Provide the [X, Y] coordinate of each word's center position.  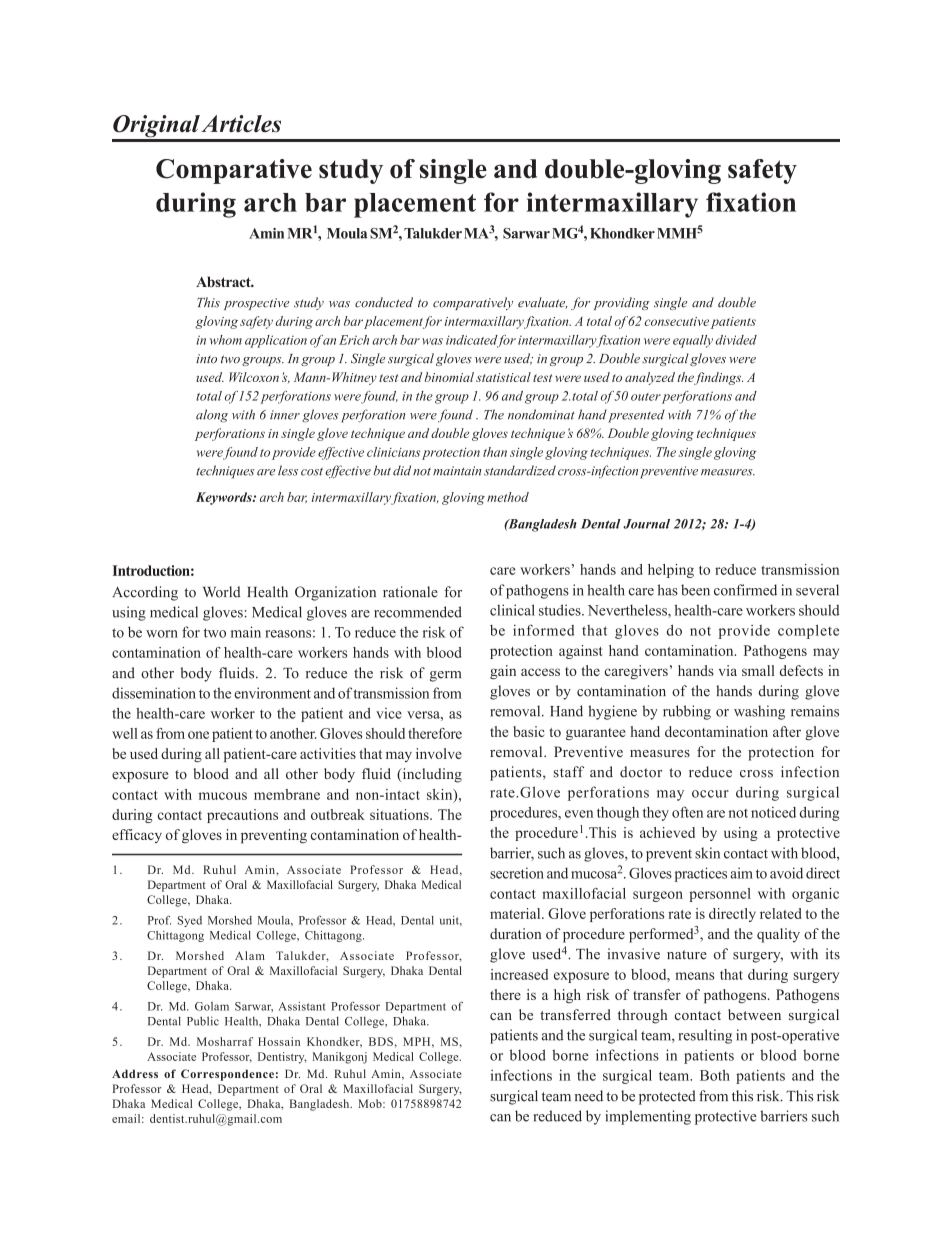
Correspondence [227, 1075]
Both [715, 1075]
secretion [517, 873]
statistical [503, 377]
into [206, 359]
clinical [512, 610]
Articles [241, 123]
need [589, 1096]
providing [622, 303]
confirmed [745, 590]
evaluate [542, 303]
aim [741, 873]
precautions [242, 816]
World [222, 592]
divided [736, 340]
